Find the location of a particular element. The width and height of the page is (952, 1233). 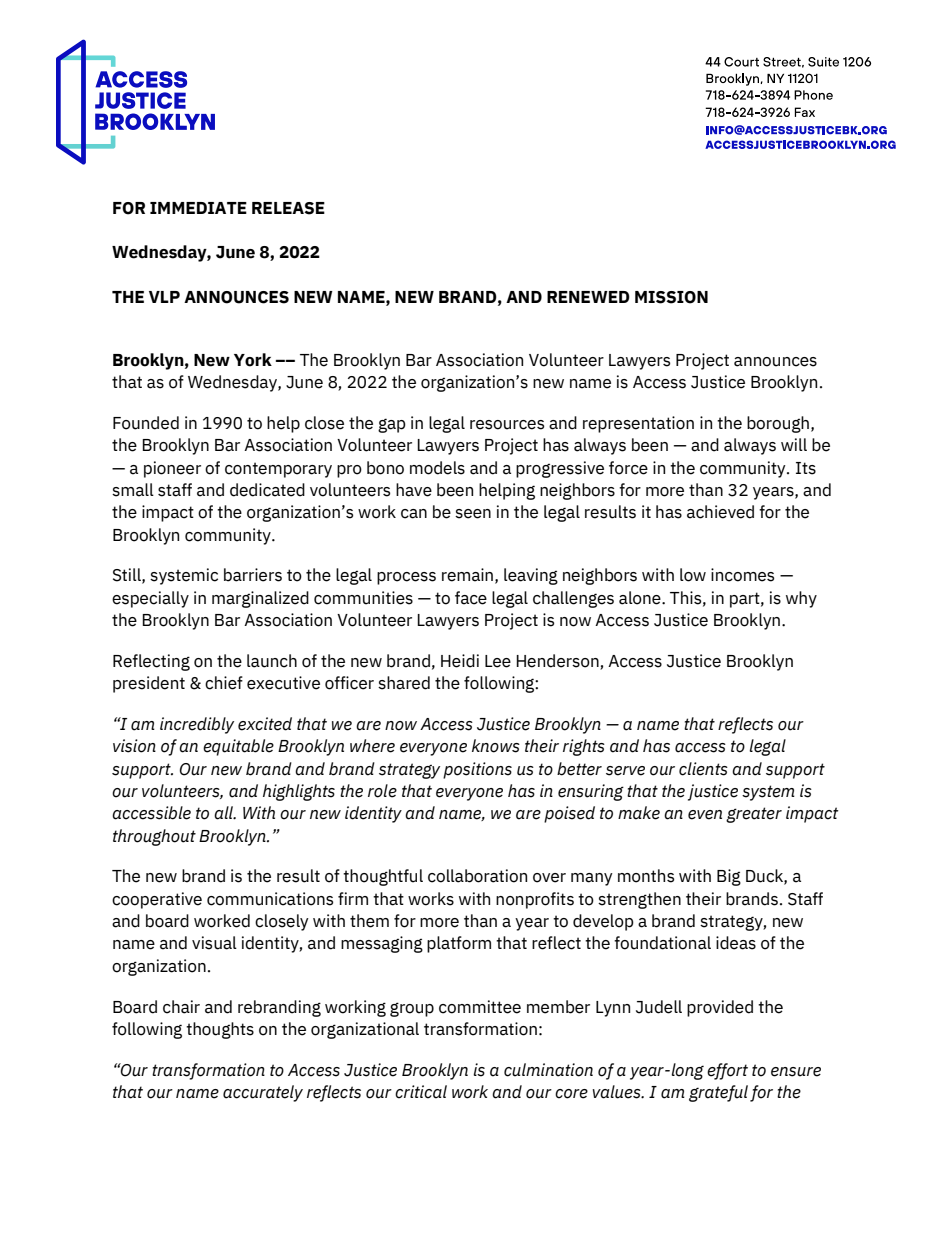

thoughts is located at coordinates (220, 1030).
